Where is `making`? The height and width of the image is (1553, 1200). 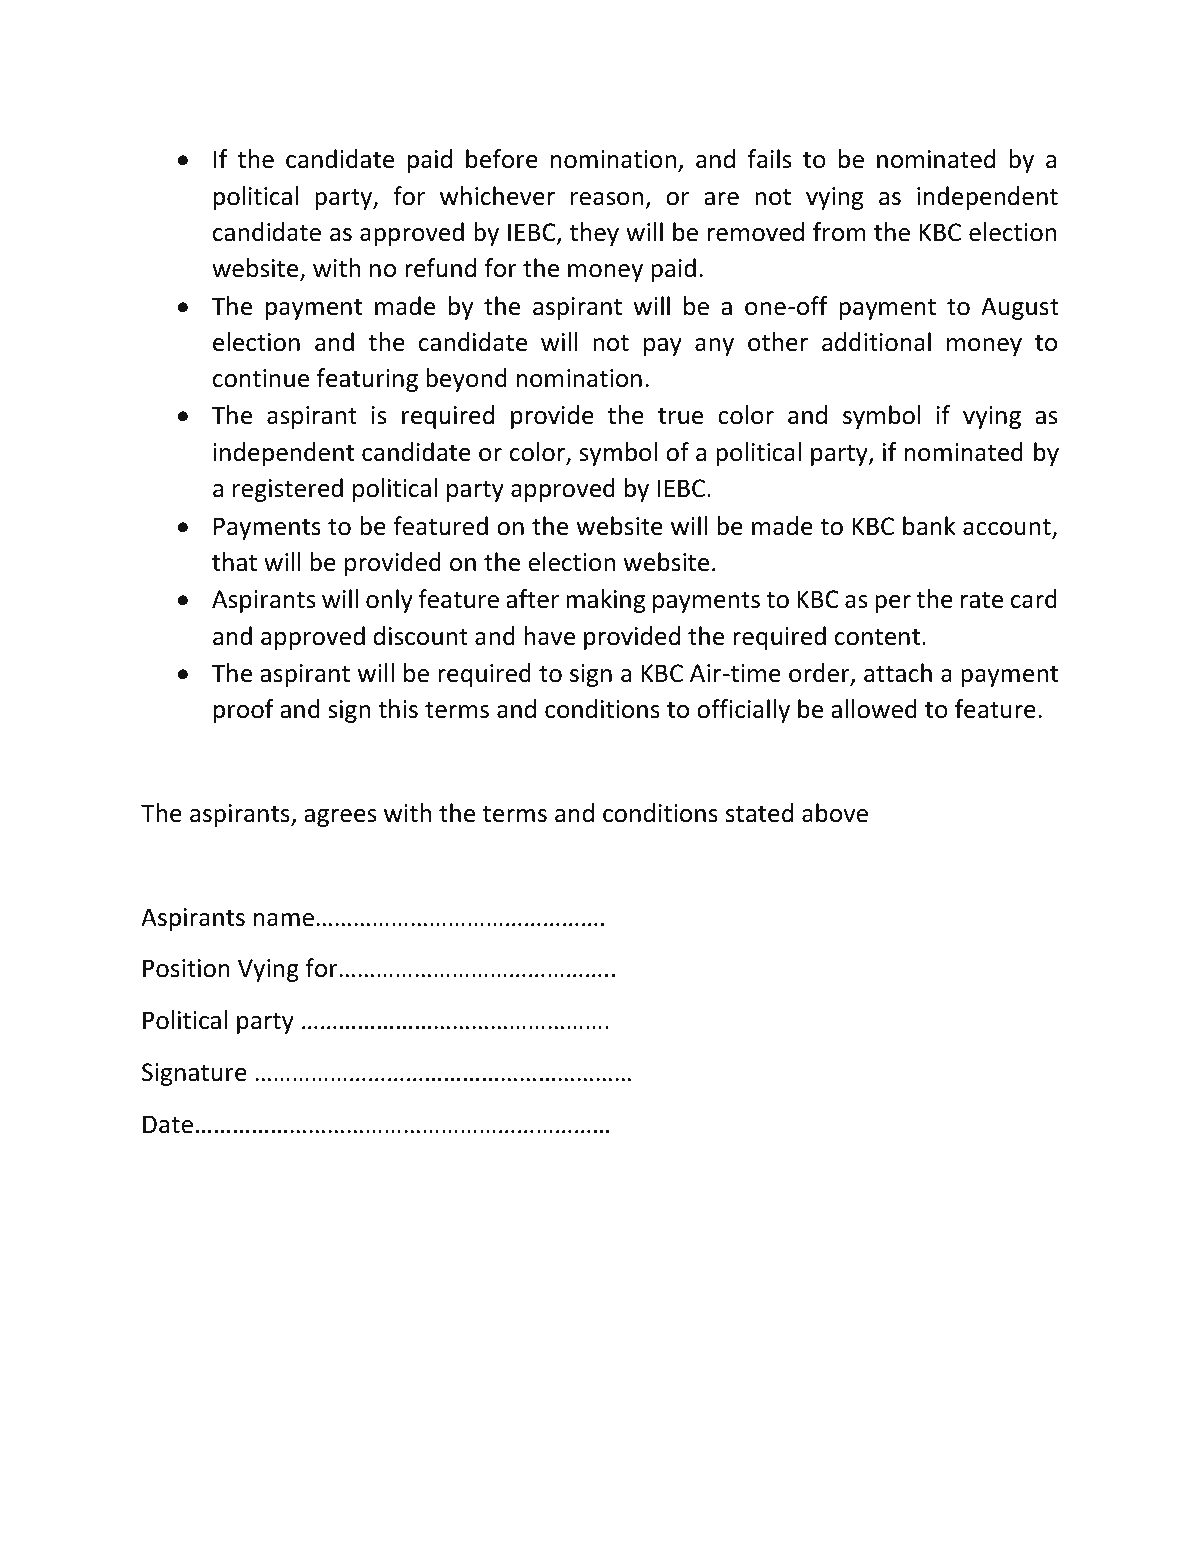
making is located at coordinates (605, 601).
